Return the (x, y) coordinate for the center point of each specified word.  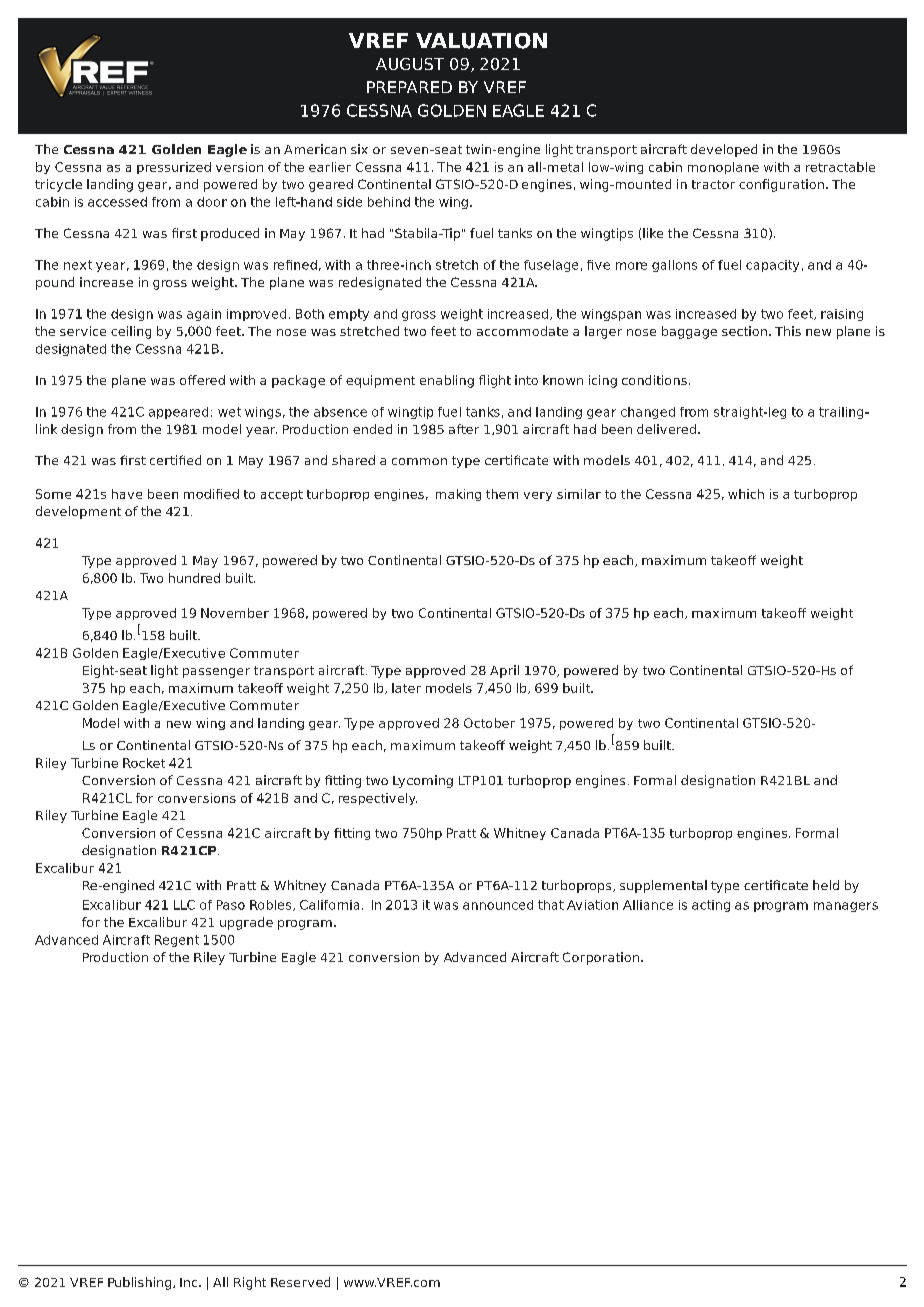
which (746, 494)
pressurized (174, 168)
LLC (184, 905)
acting (711, 906)
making (458, 495)
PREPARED (409, 87)
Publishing (141, 1283)
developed (724, 150)
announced (498, 905)
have (127, 494)
